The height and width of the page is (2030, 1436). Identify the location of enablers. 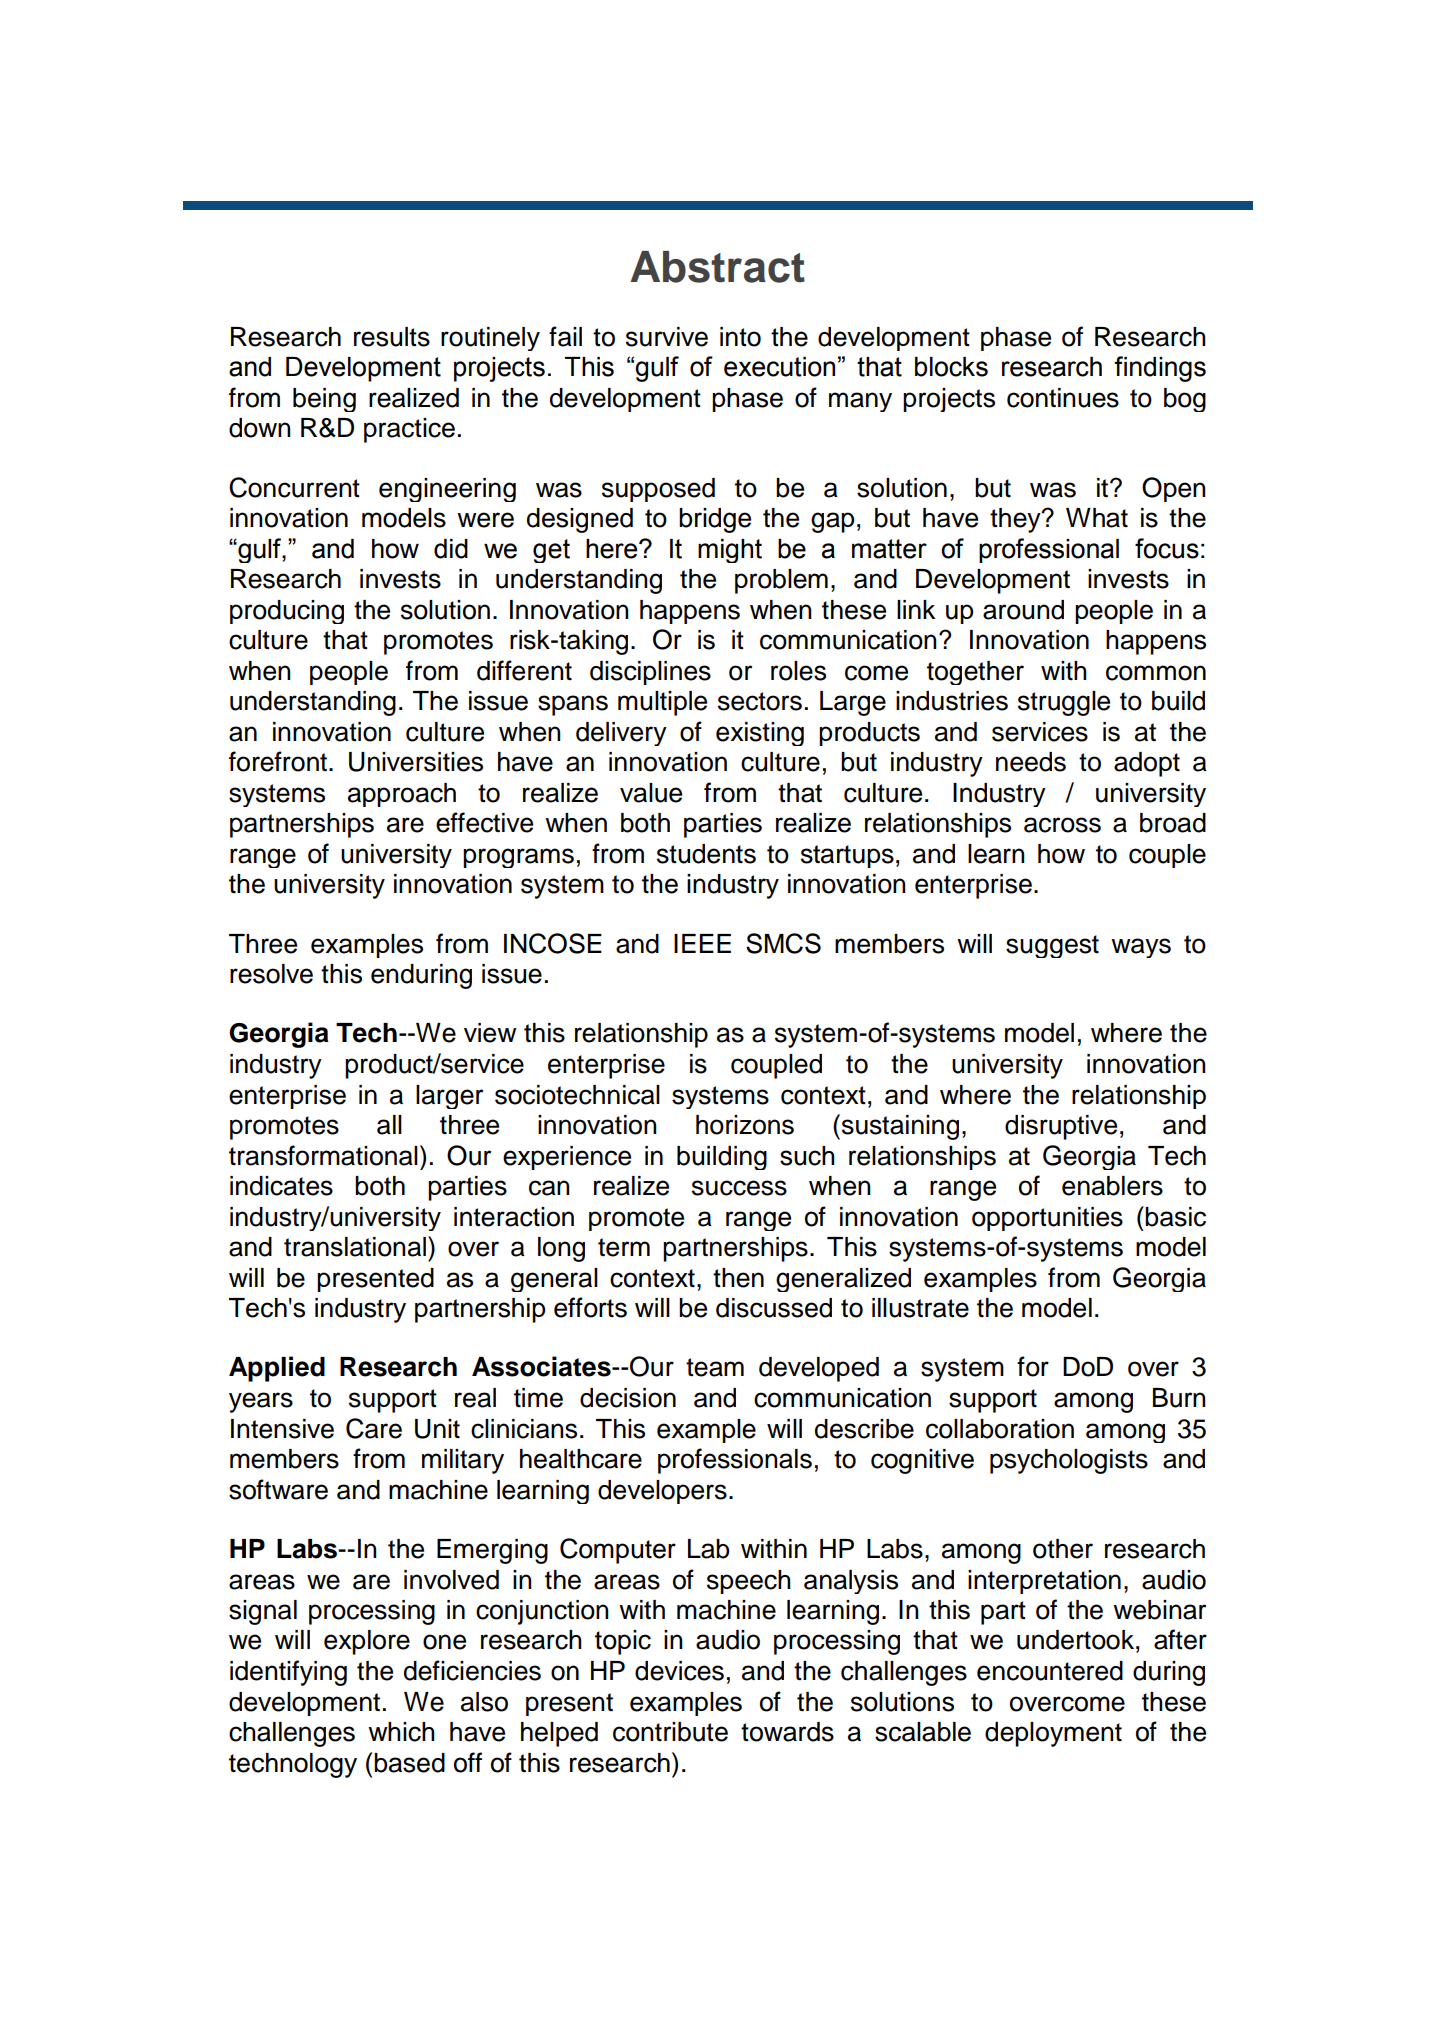
(1112, 1186).
